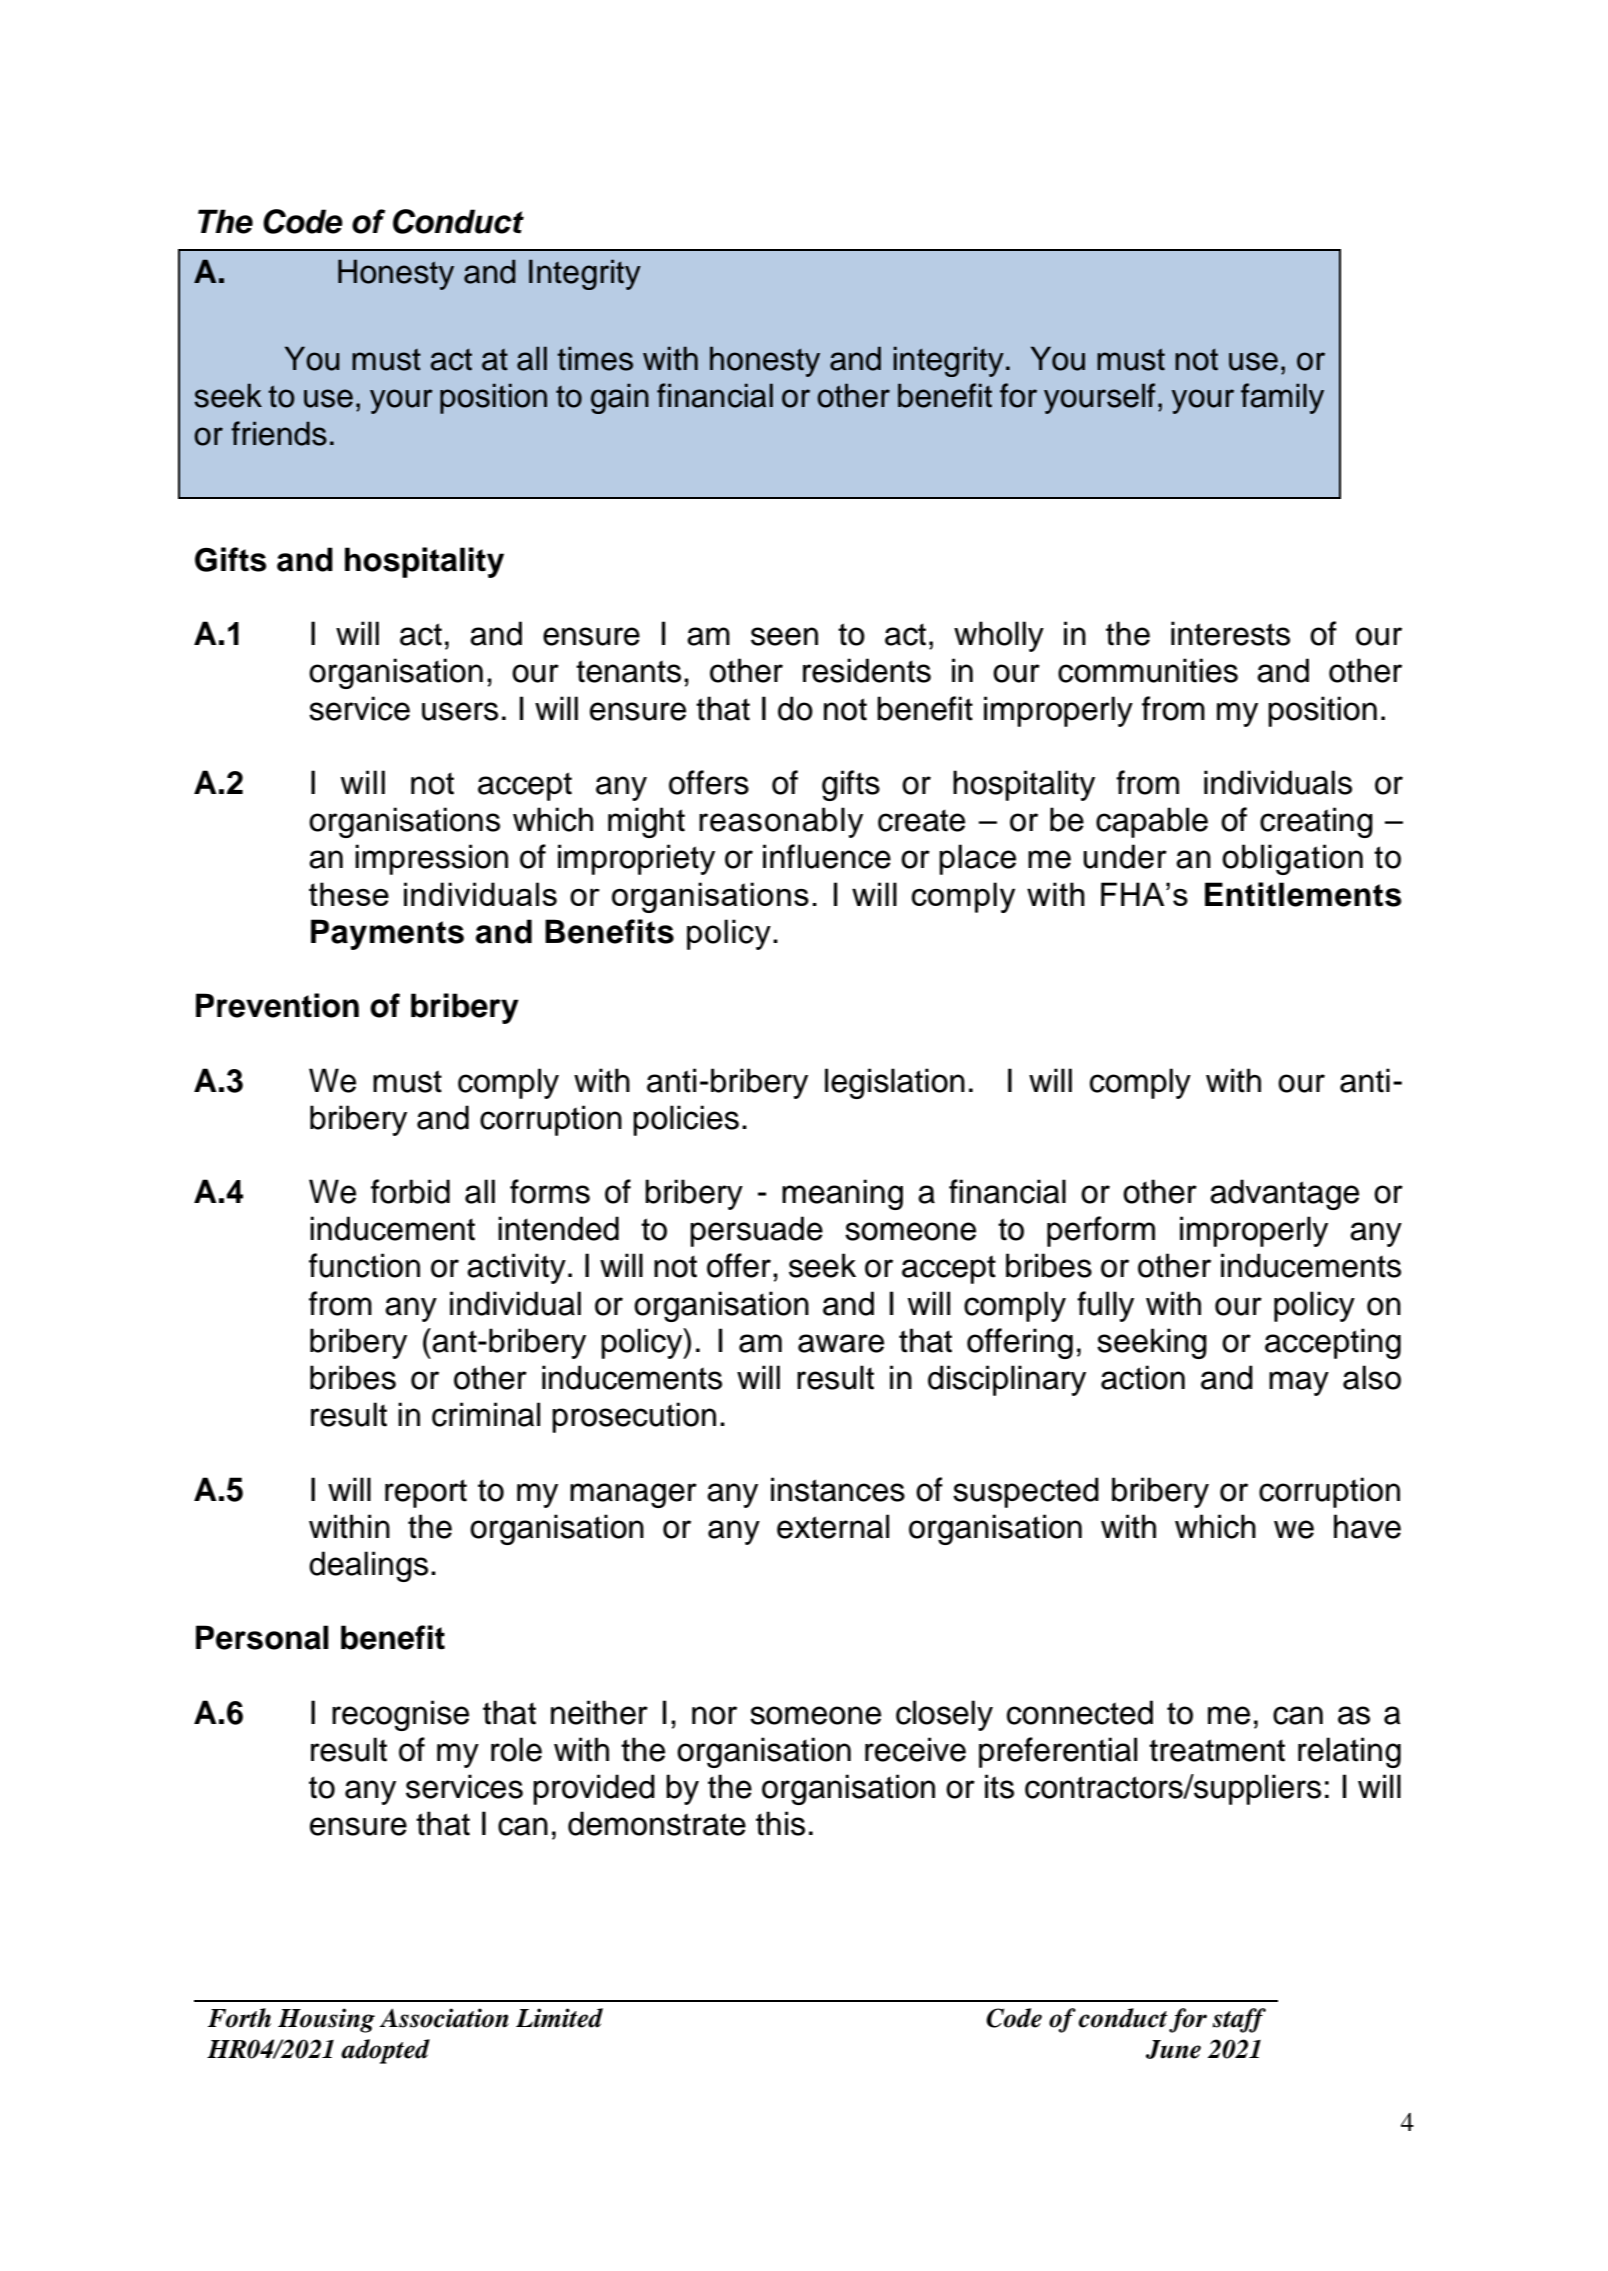  Describe the element at coordinates (842, 1194) in the document. I see `meaning` at that location.
